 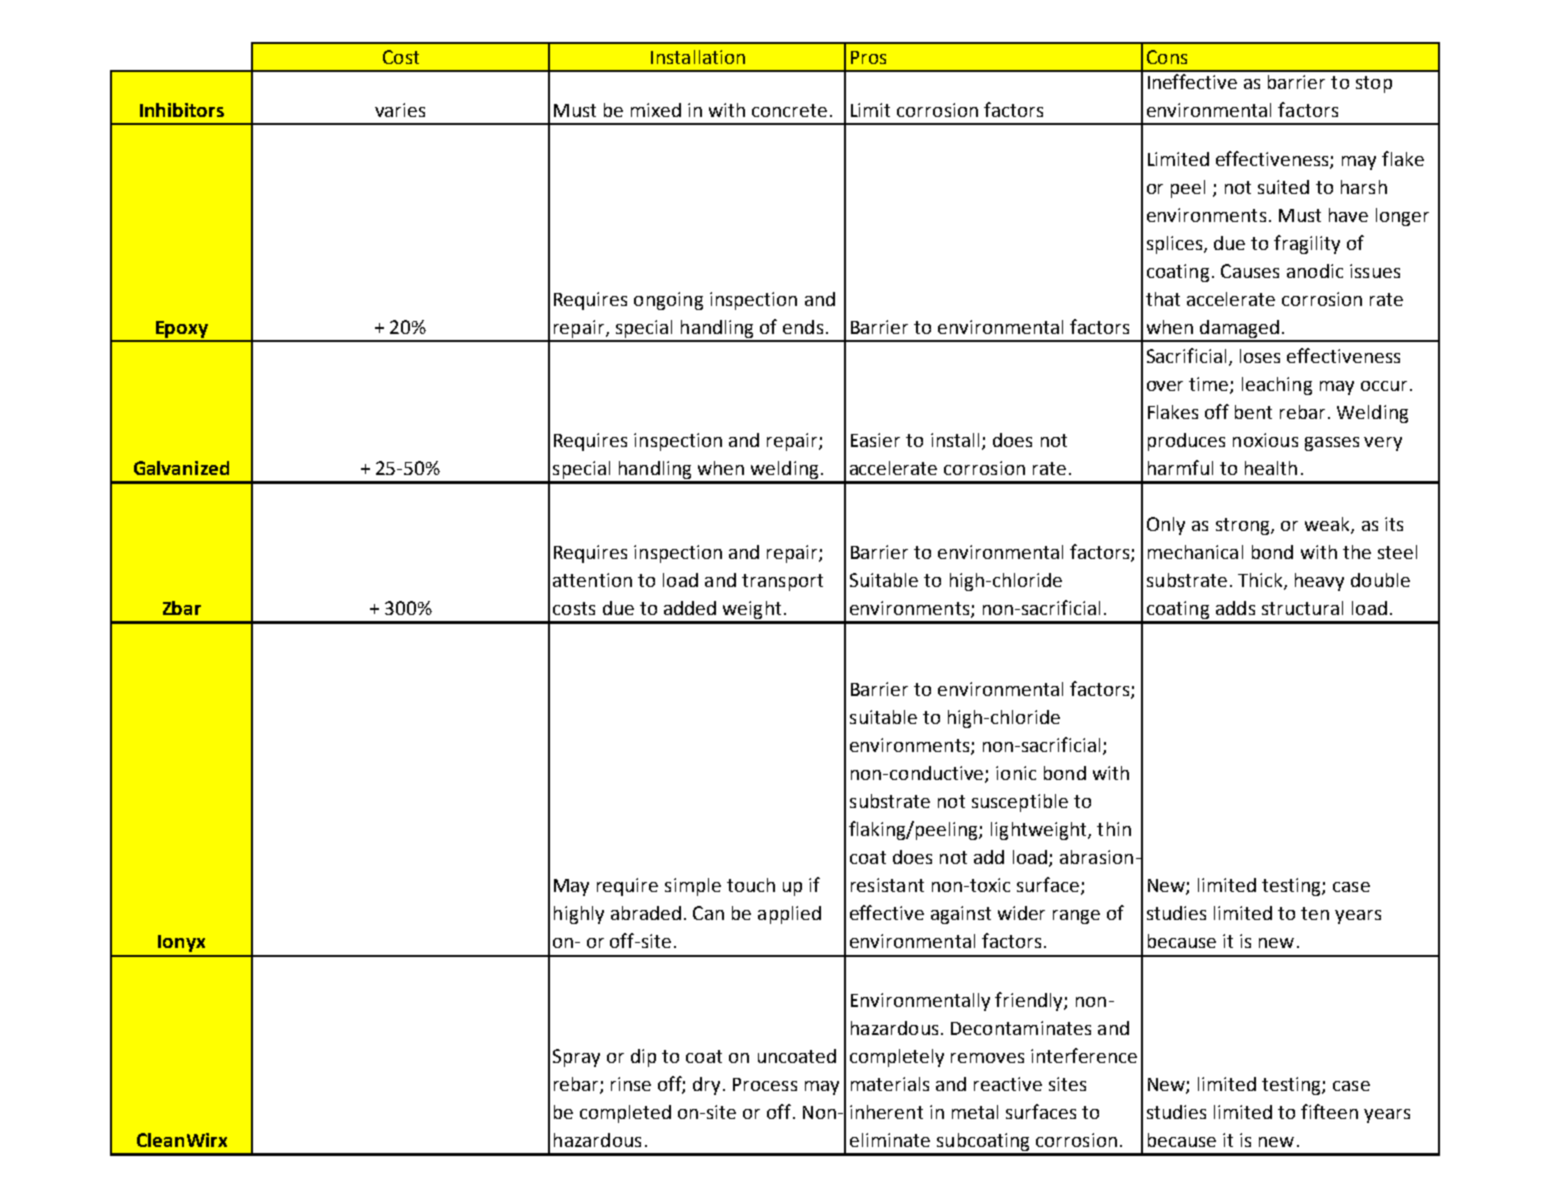 What do you see at coordinates (751, 885) in the document?
I see `touch` at bounding box center [751, 885].
